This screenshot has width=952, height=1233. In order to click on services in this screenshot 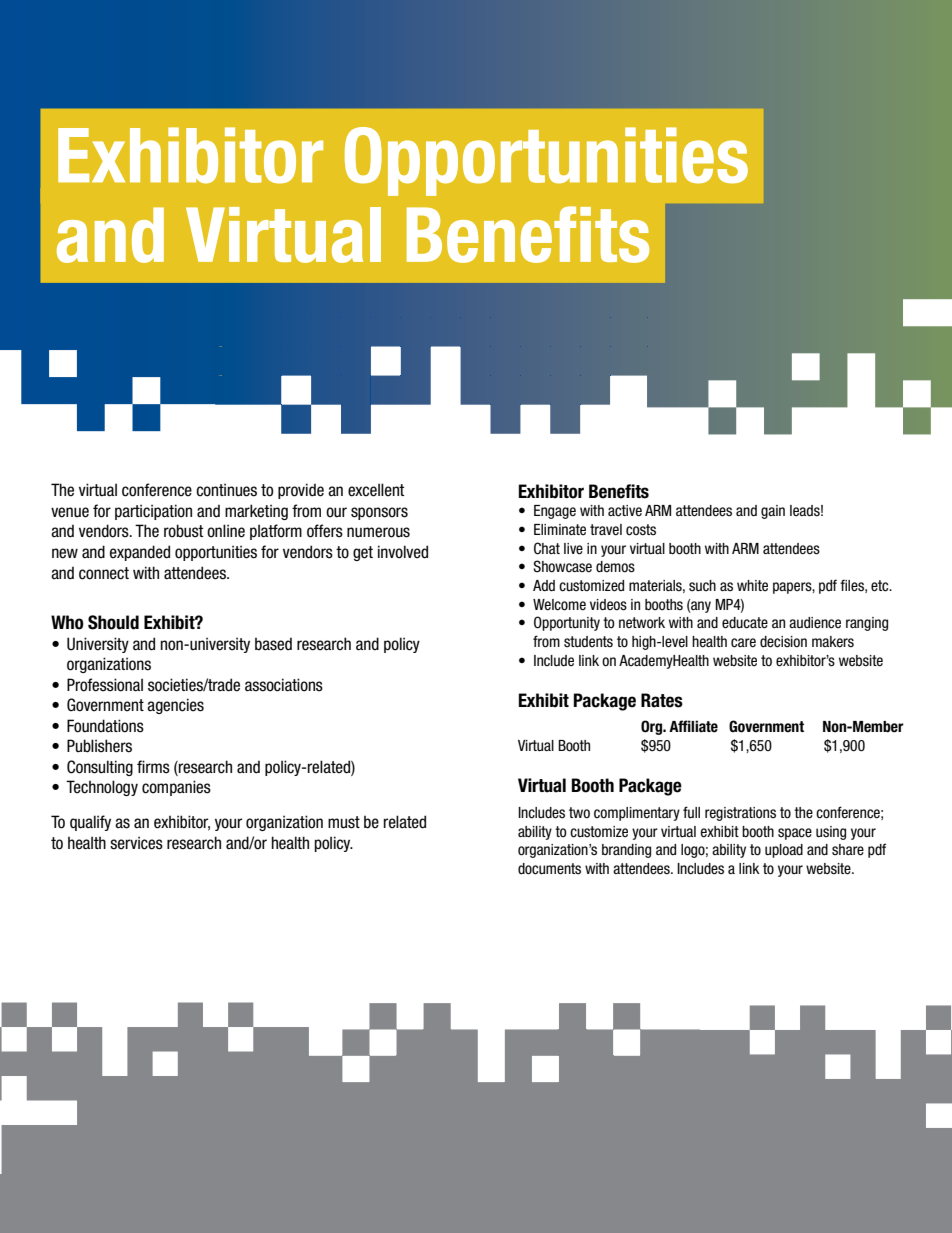, I will do `click(136, 843)`.
